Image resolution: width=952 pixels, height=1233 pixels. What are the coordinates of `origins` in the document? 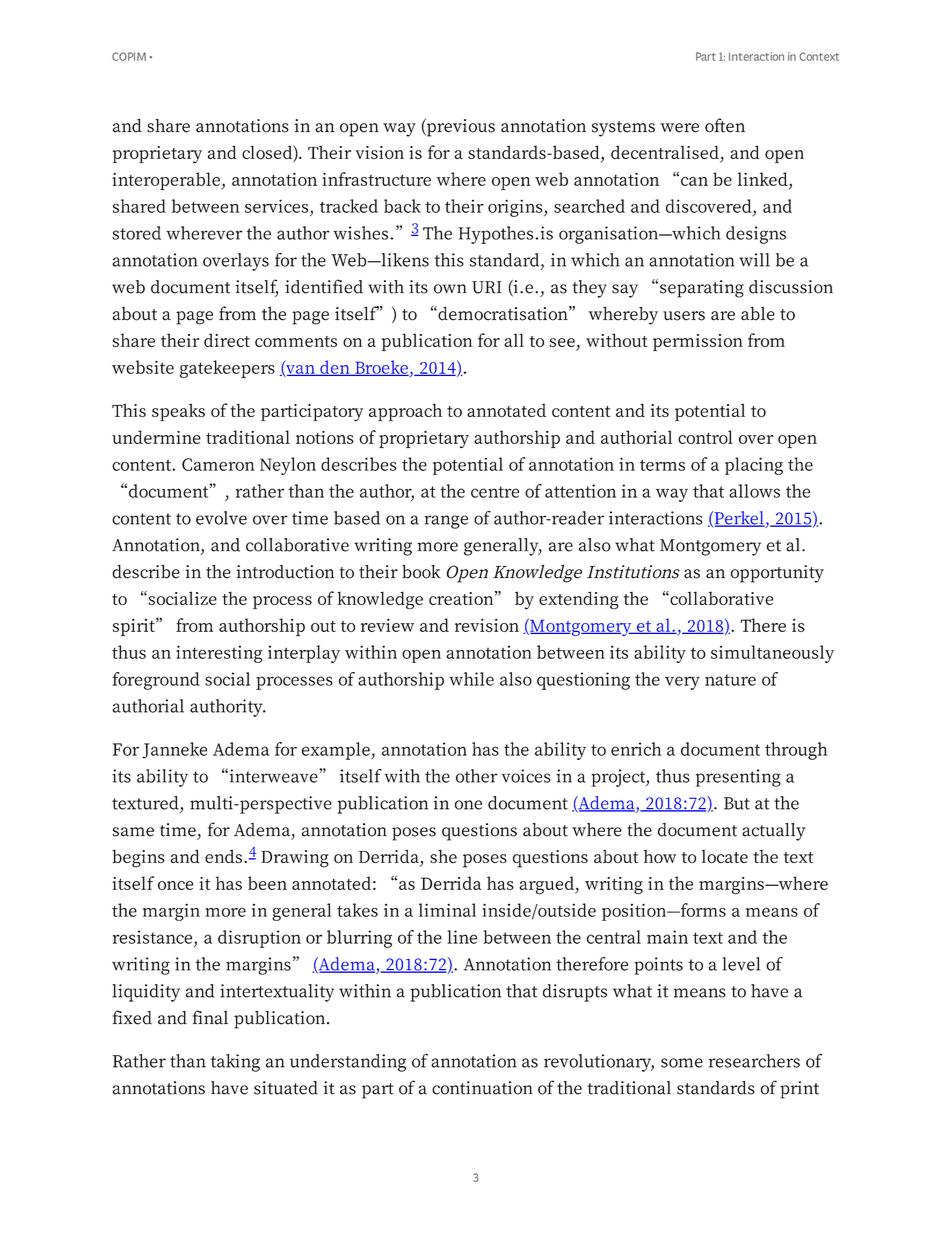 It's located at (516, 208).
